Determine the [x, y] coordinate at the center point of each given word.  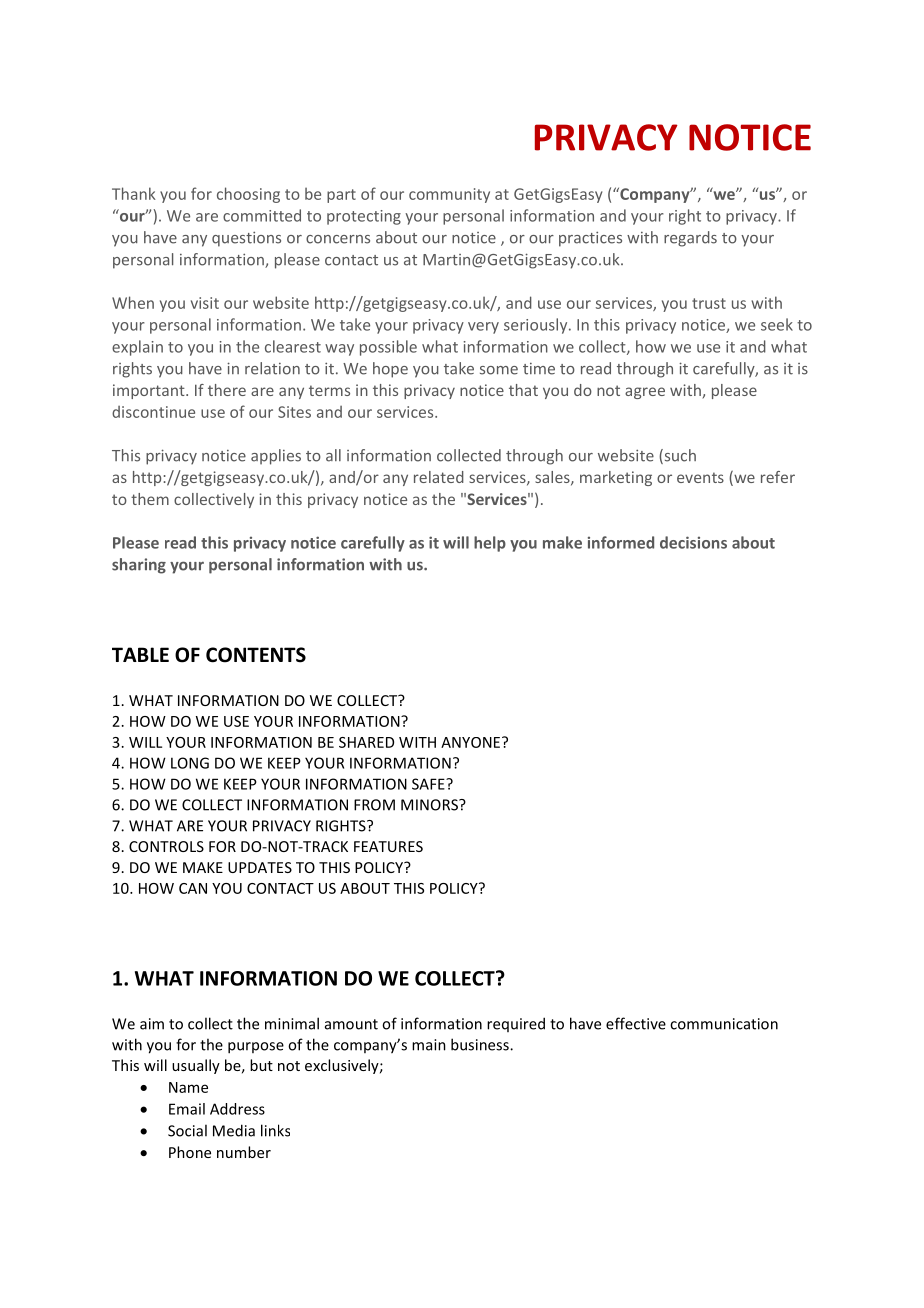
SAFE [429, 784]
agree [645, 393]
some [499, 370]
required [516, 1024]
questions [246, 239]
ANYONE [472, 742]
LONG [190, 763]
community [449, 195]
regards [690, 239]
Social [187, 1130]
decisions [693, 542]
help [490, 544]
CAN [193, 888]
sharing [139, 566]
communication [724, 1024]
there [227, 390]
